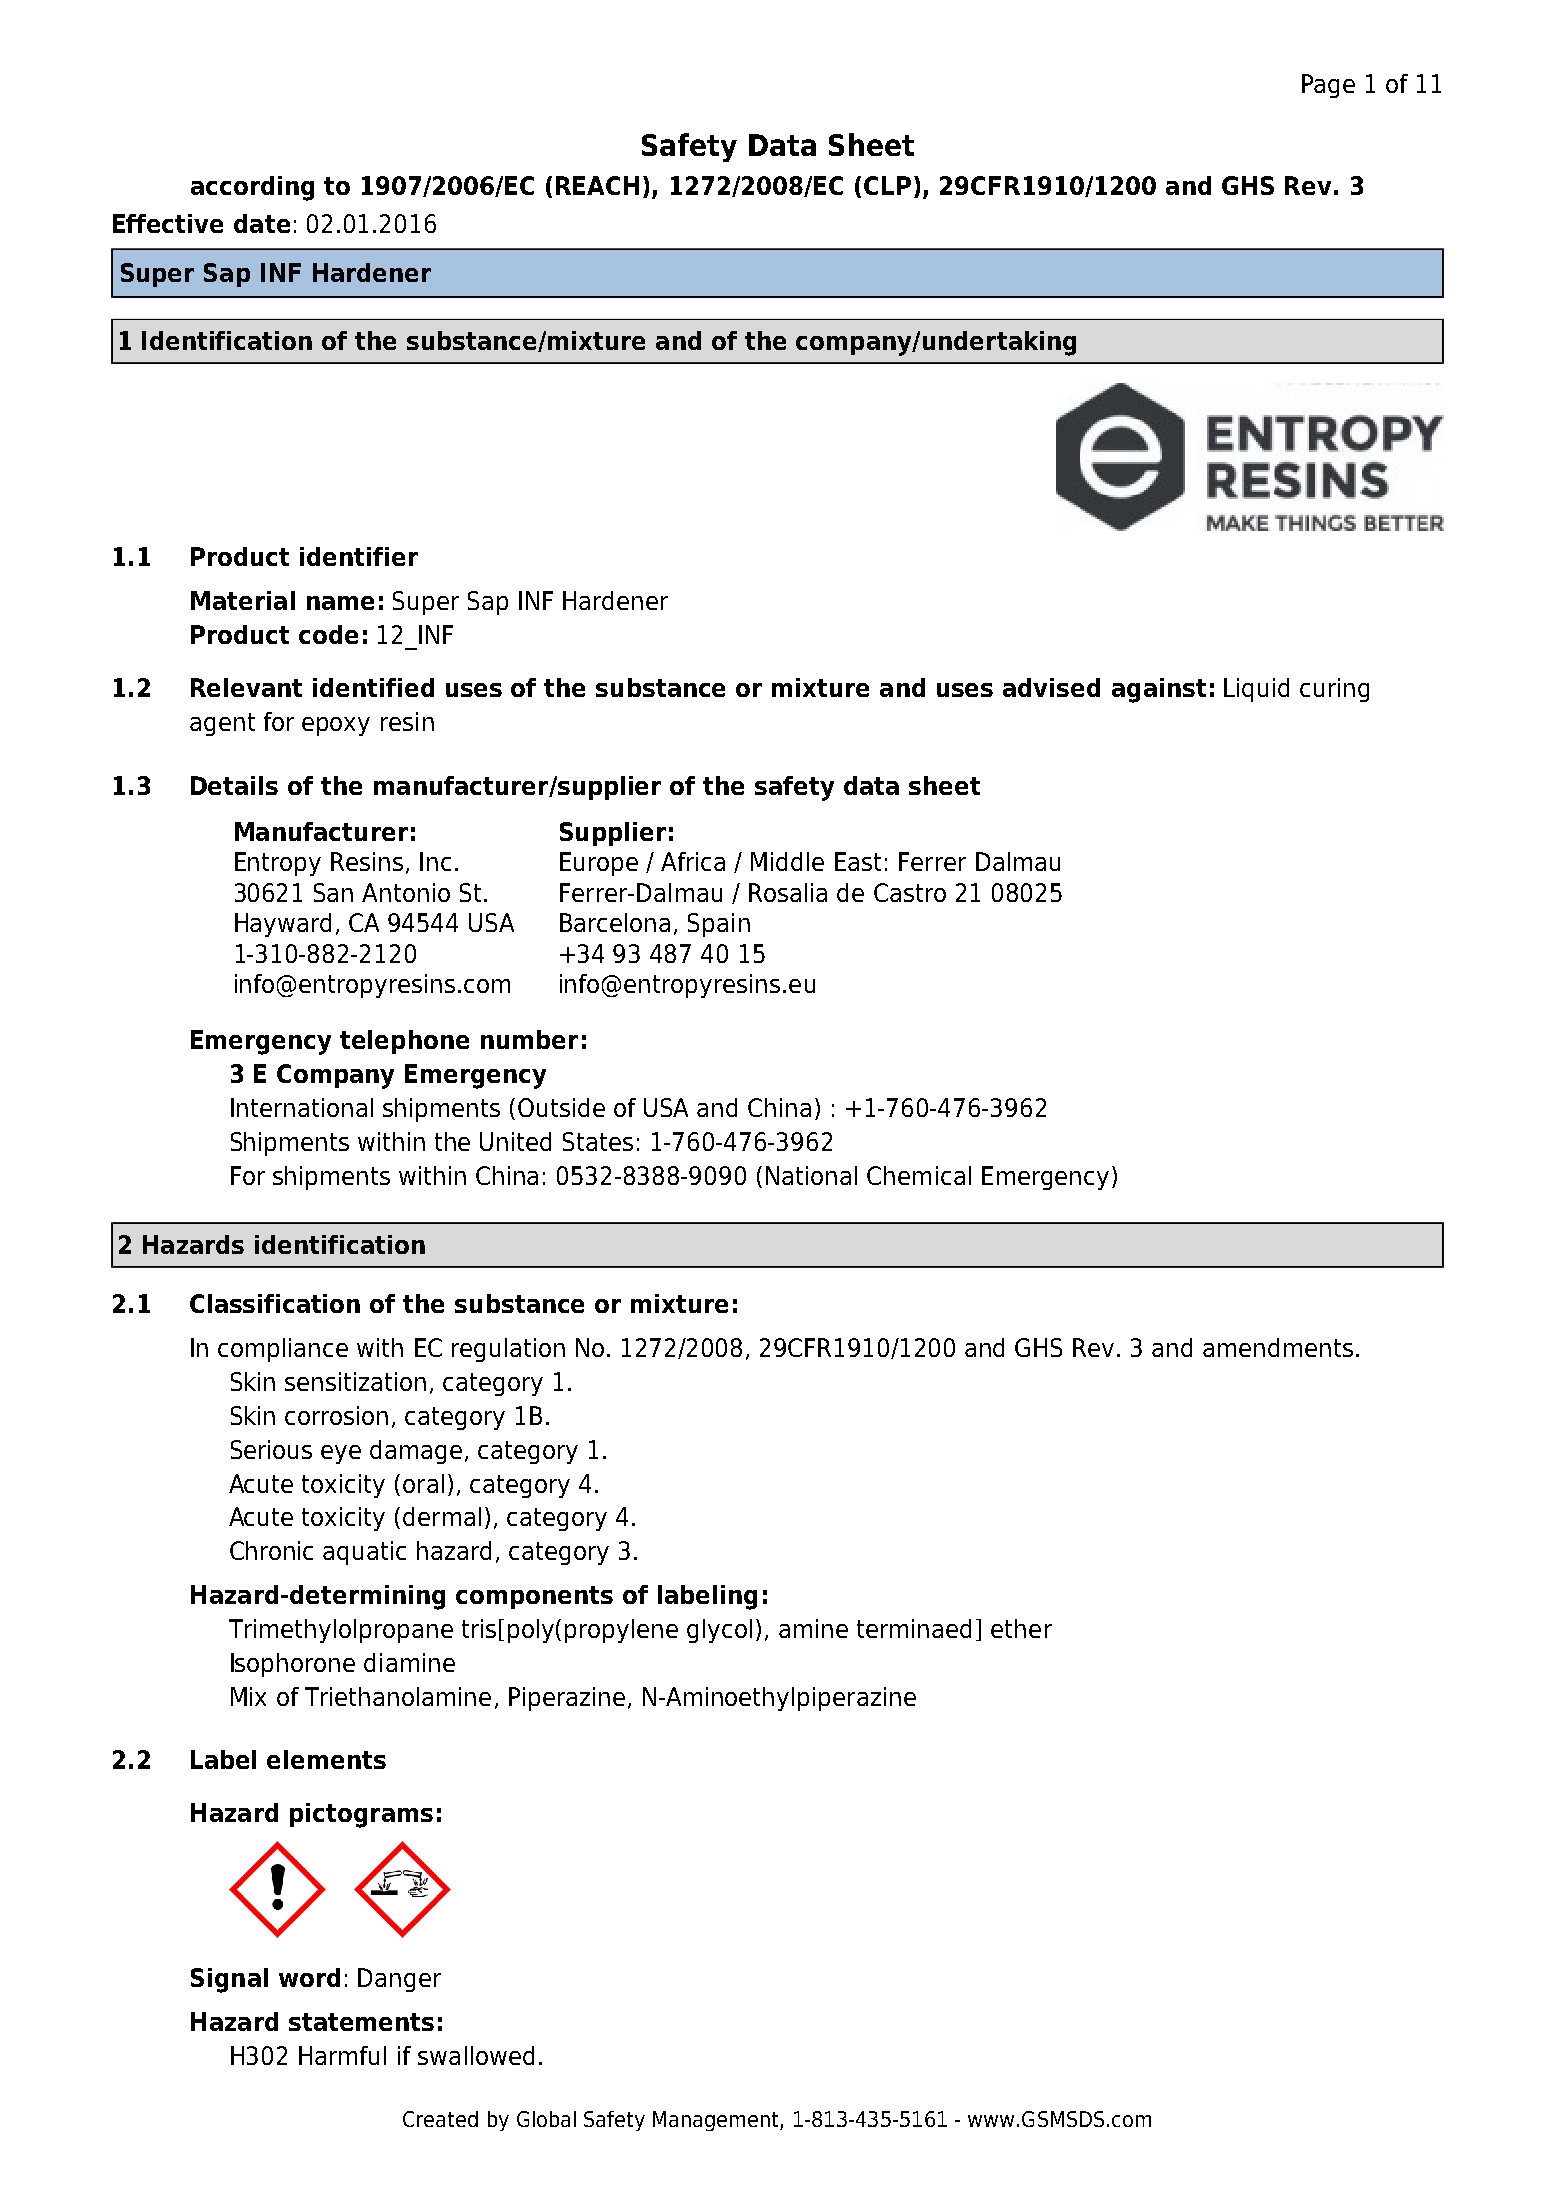  Describe the element at coordinates (919, 1175) in the document. I see `Chemical` at that location.
